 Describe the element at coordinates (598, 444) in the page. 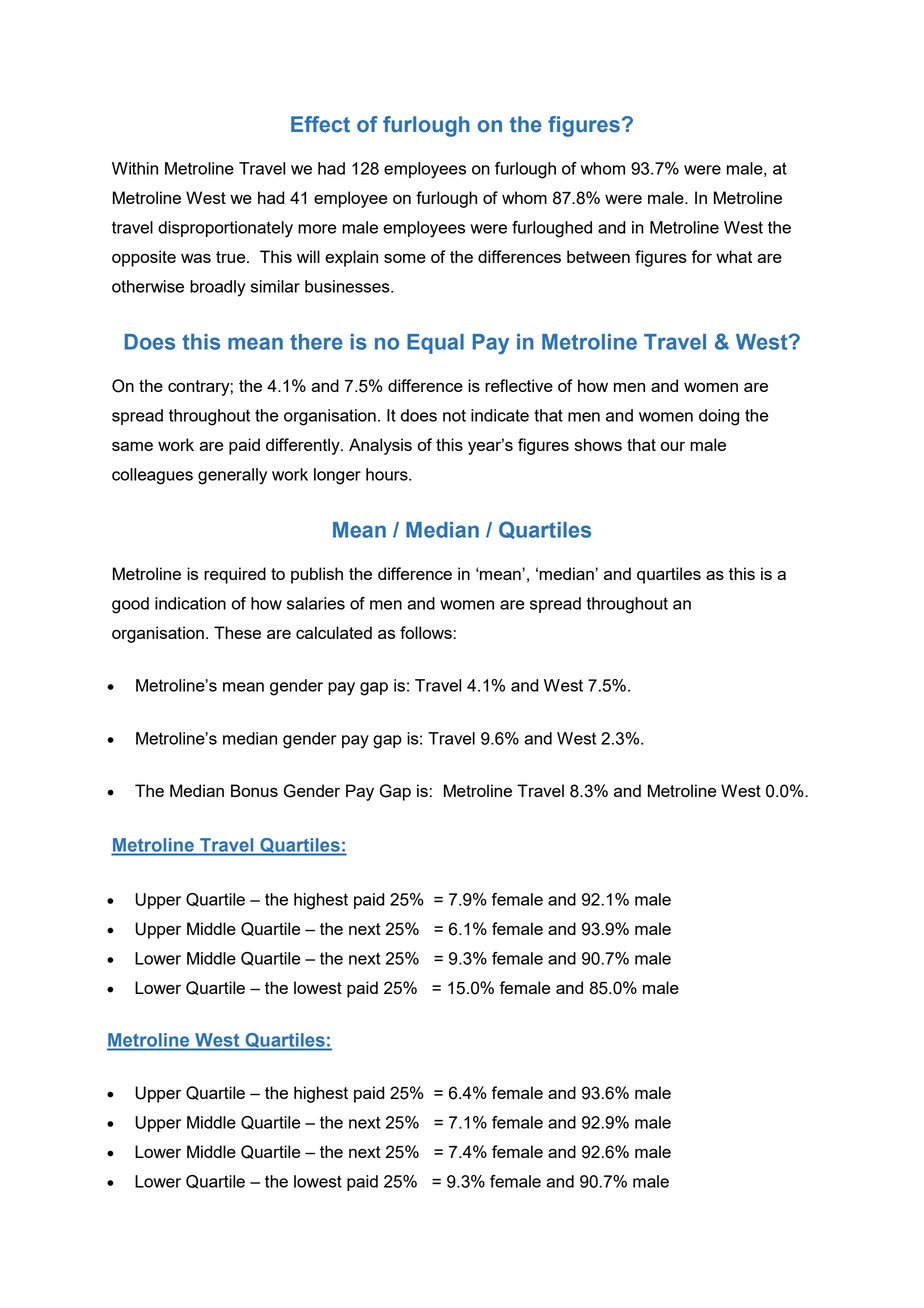

I see `shows` at that location.
